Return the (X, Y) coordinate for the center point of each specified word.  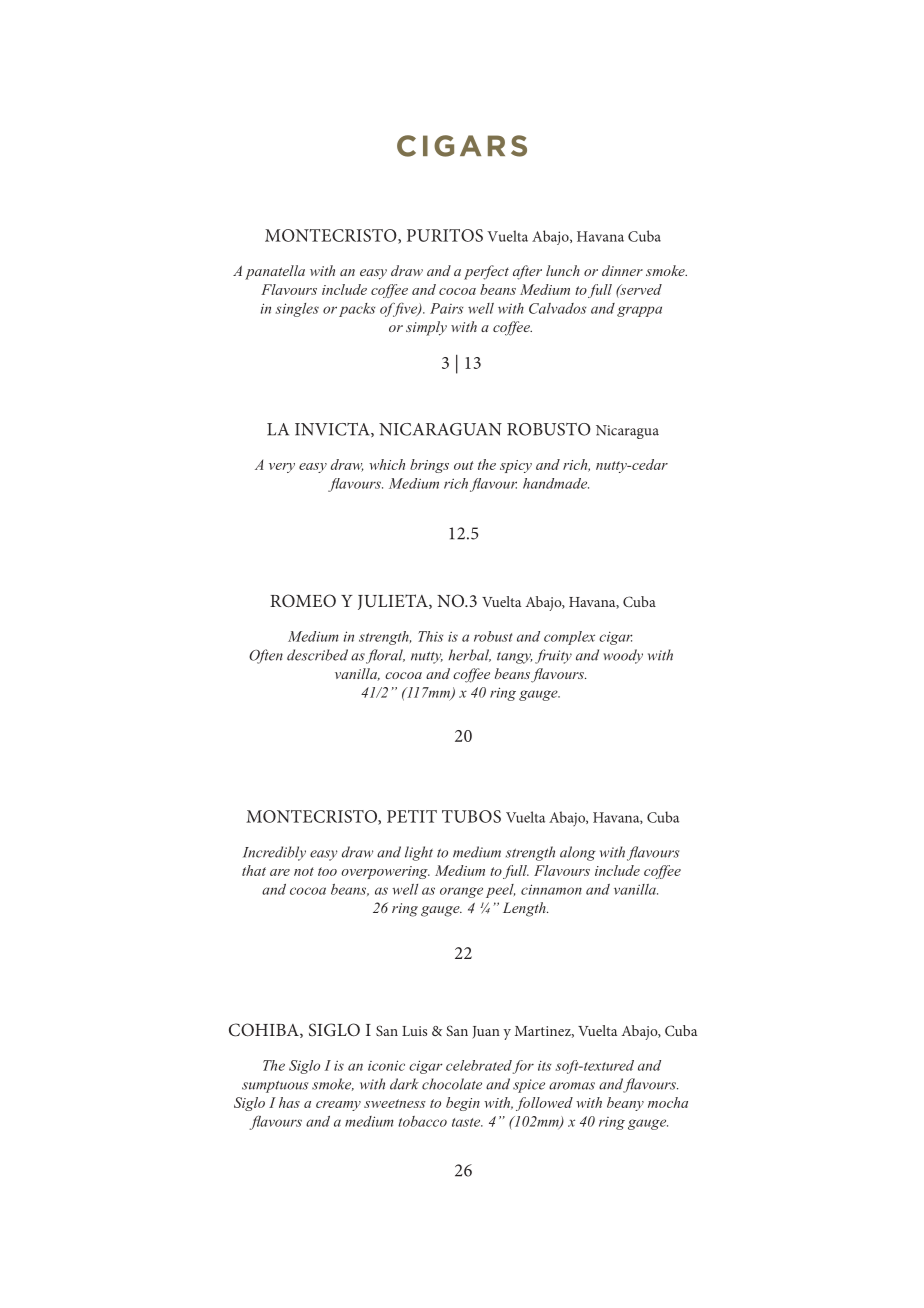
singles (297, 310)
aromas (572, 1086)
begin (463, 1104)
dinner (622, 270)
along (578, 853)
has (289, 1102)
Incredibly (274, 853)
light (419, 853)
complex (569, 638)
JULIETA (394, 602)
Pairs (446, 308)
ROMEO (303, 601)
